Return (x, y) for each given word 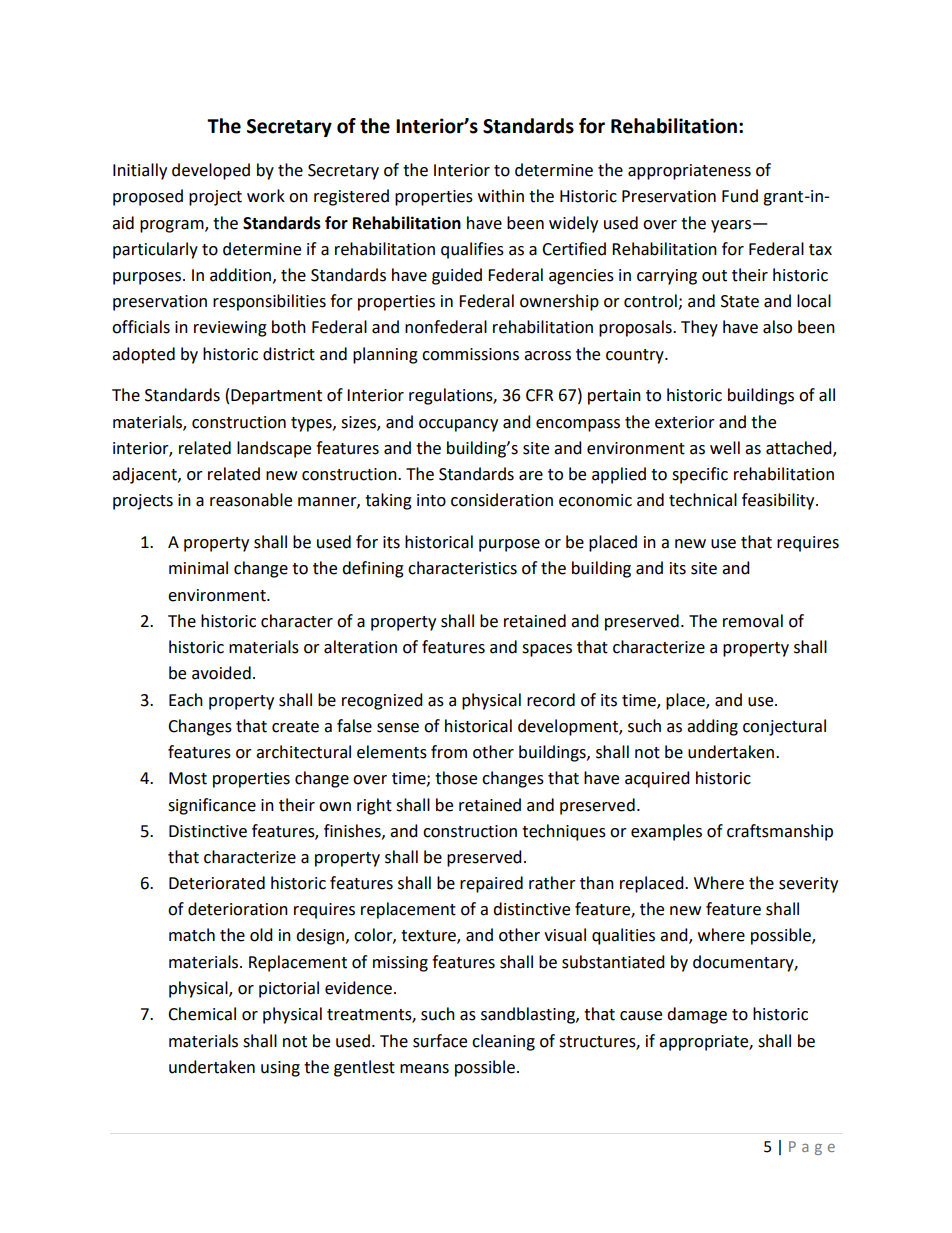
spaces (547, 650)
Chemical (202, 1014)
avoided (221, 673)
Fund (740, 196)
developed (211, 171)
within (501, 196)
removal (753, 621)
